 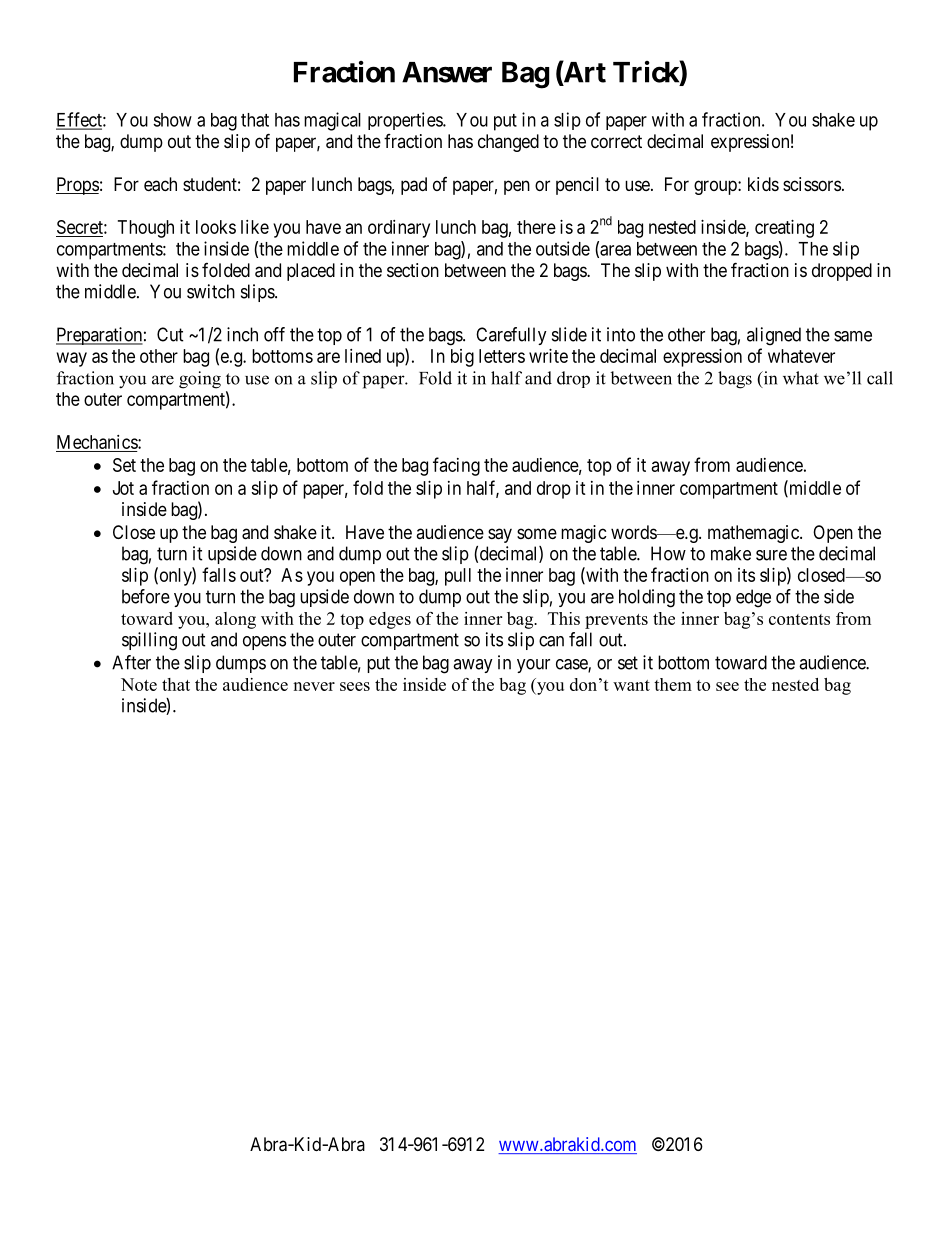 I want to click on correct, so click(x=616, y=141).
